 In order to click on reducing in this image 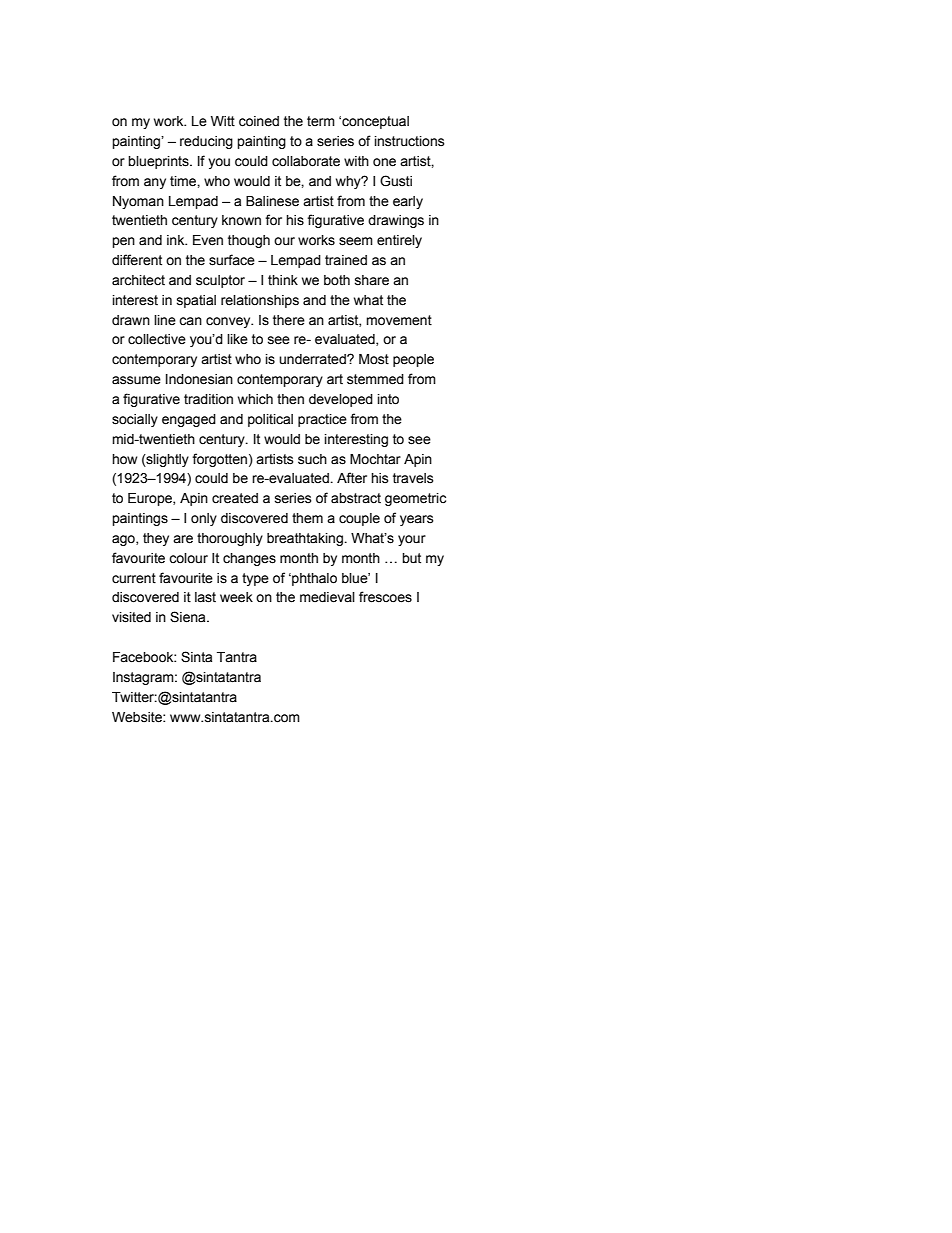, I will do `click(206, 142)`.
